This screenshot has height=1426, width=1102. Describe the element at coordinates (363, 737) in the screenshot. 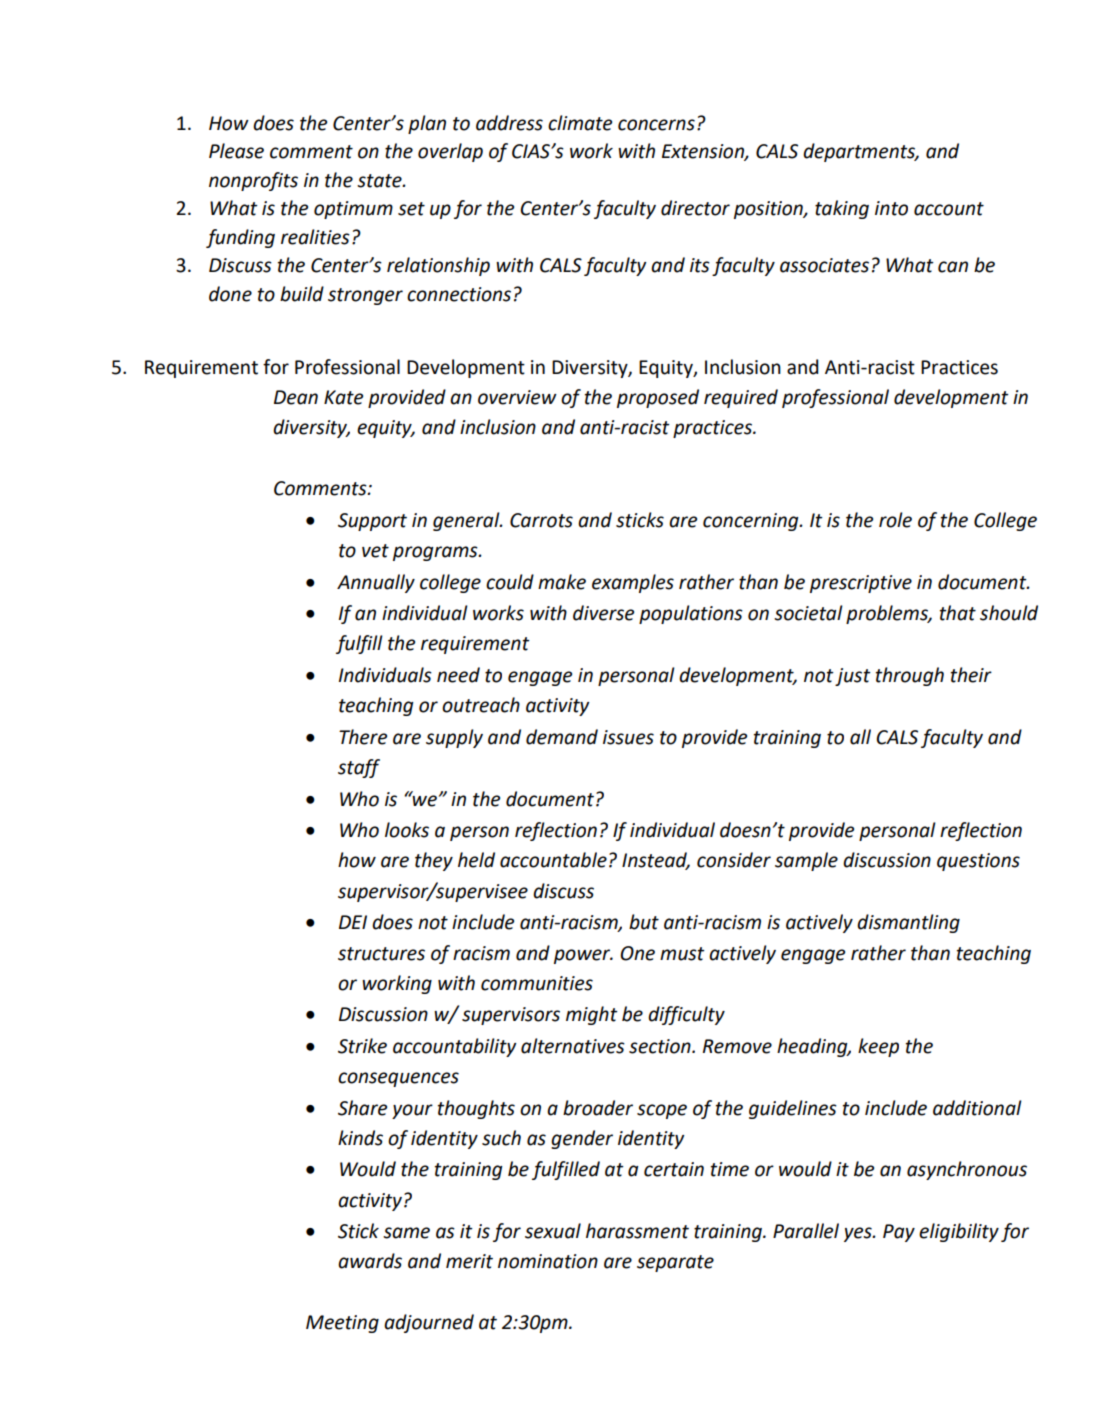

I see `There` at that location.
